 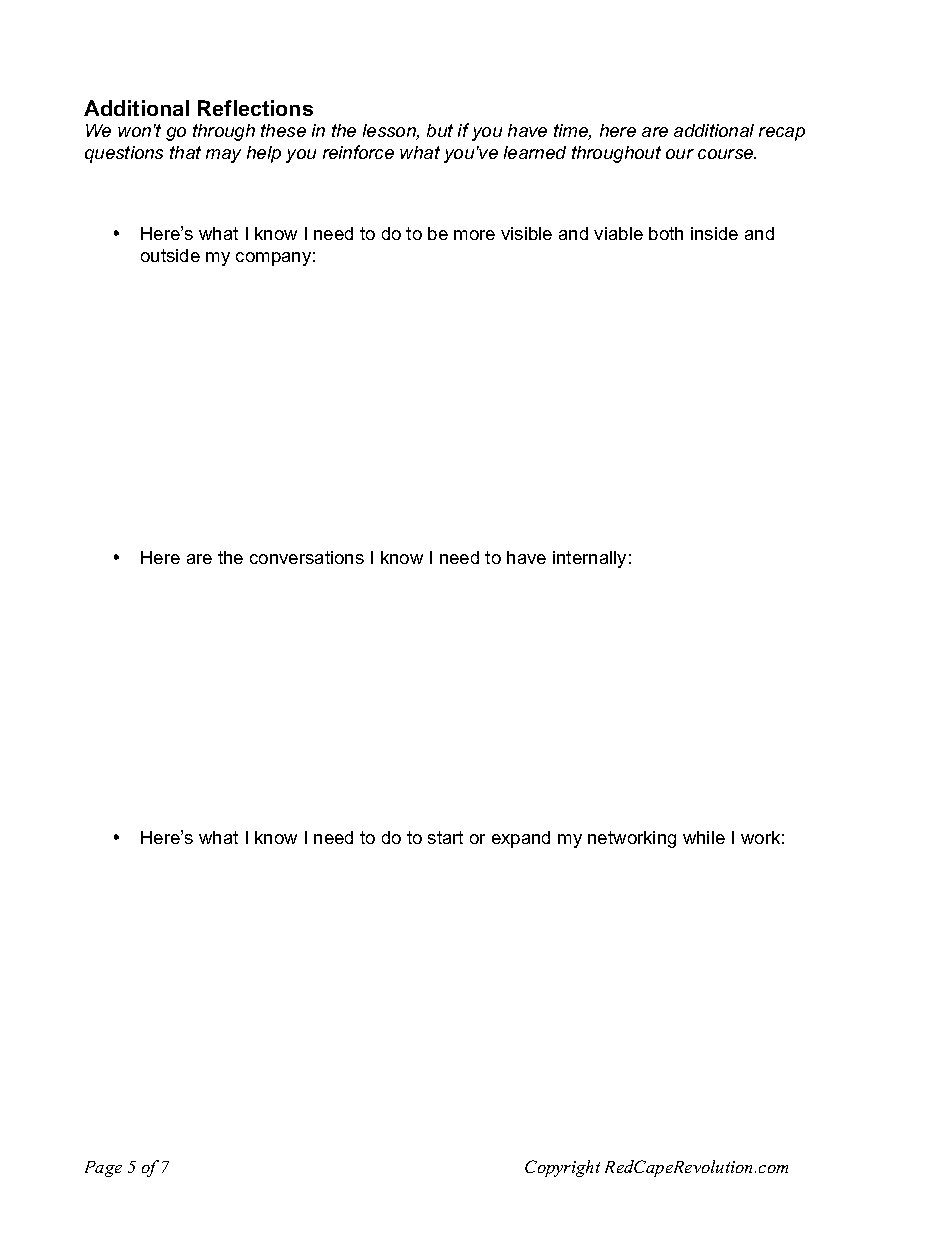 What do you see at coordinates (307, 557) in the image?
I see `conversations` at bounding box center [307, 557].
